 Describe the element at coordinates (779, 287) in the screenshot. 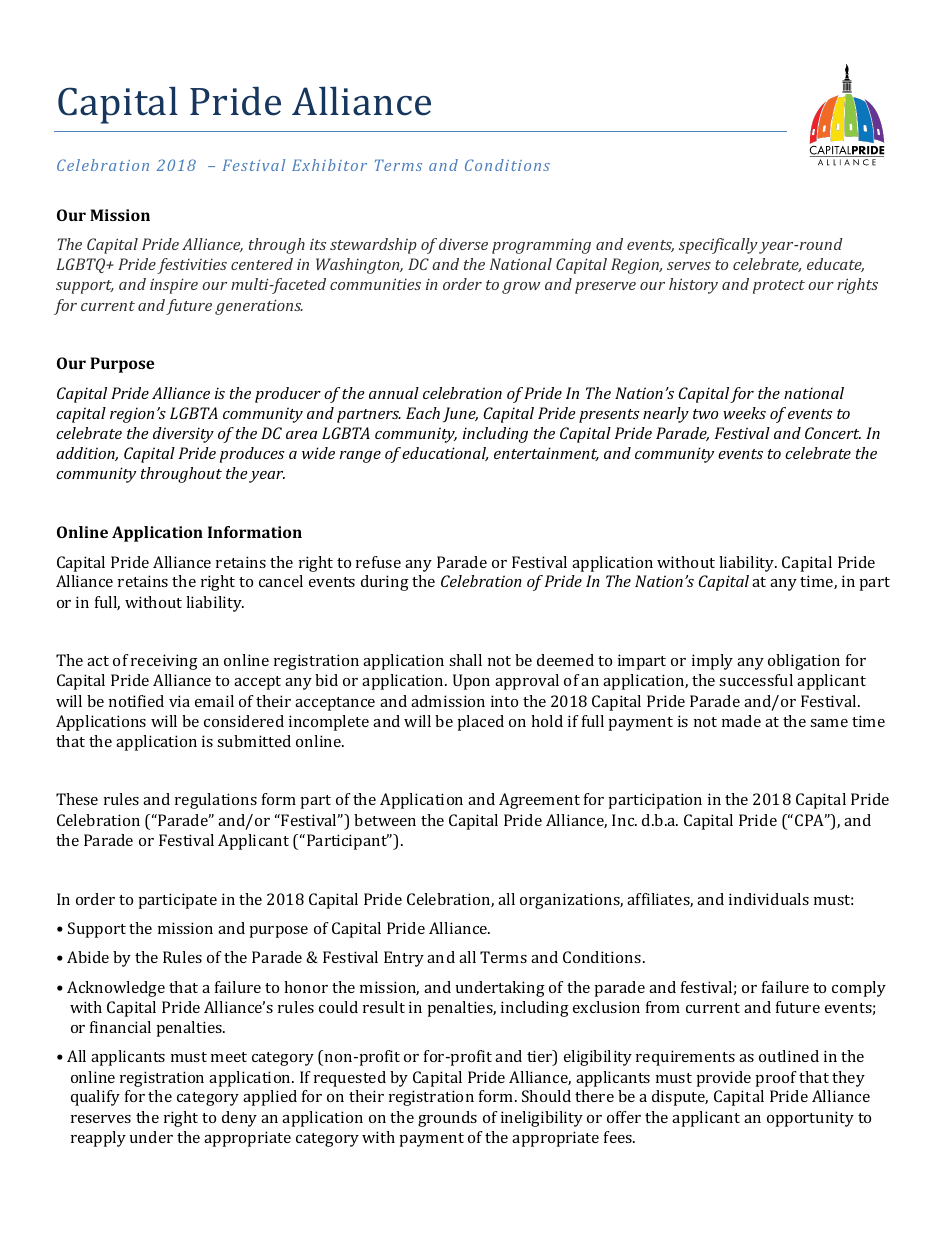

I see `protect` at that location.
